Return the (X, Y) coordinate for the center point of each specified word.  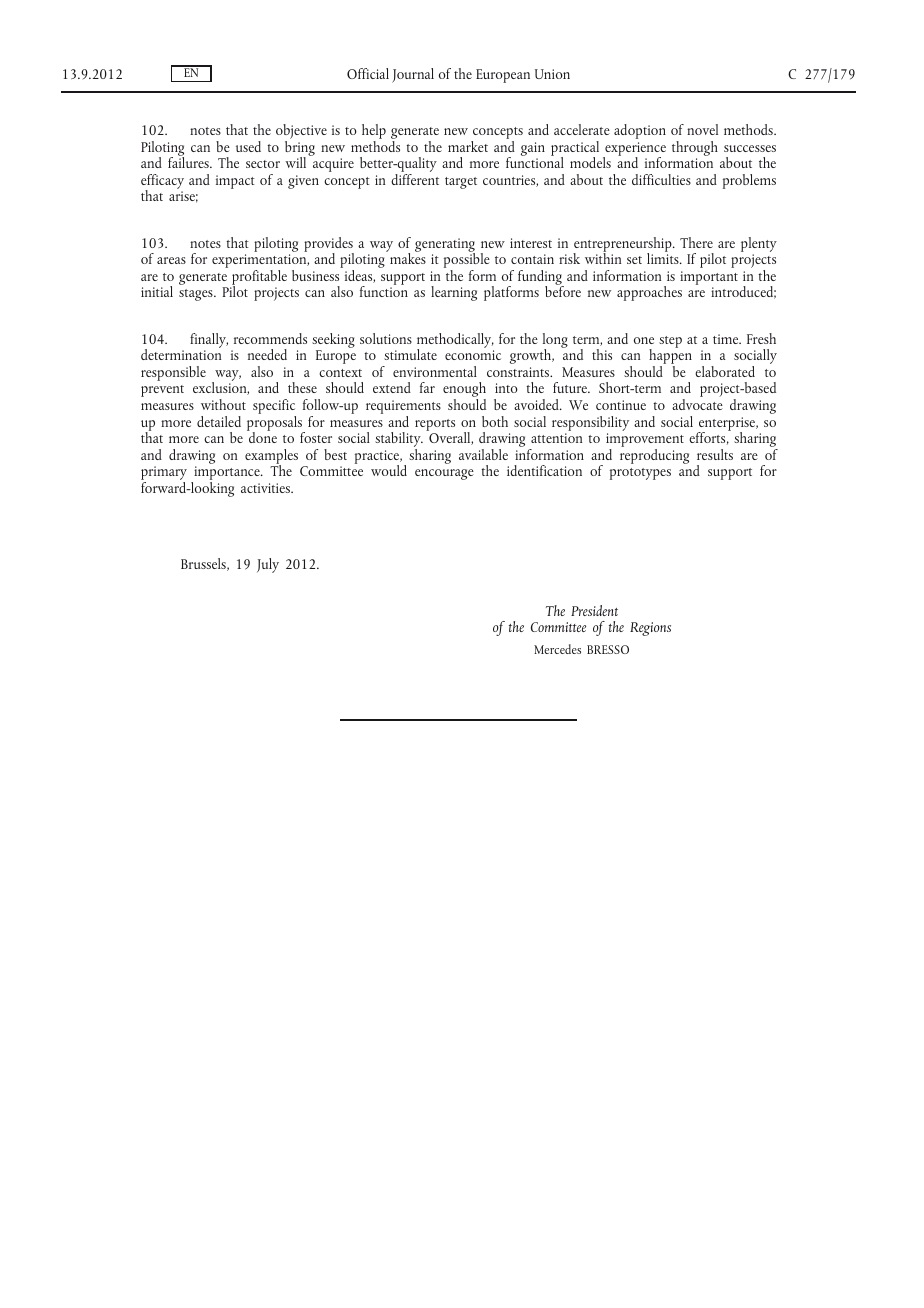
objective (301, 133)
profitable (259, 278)
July (268, 565)
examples (271, 457)
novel (702, 129)
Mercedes (557, 649)
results (715, 454)
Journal (413, 75)
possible (467, 261)
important (709, 278)
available (483, 454)
